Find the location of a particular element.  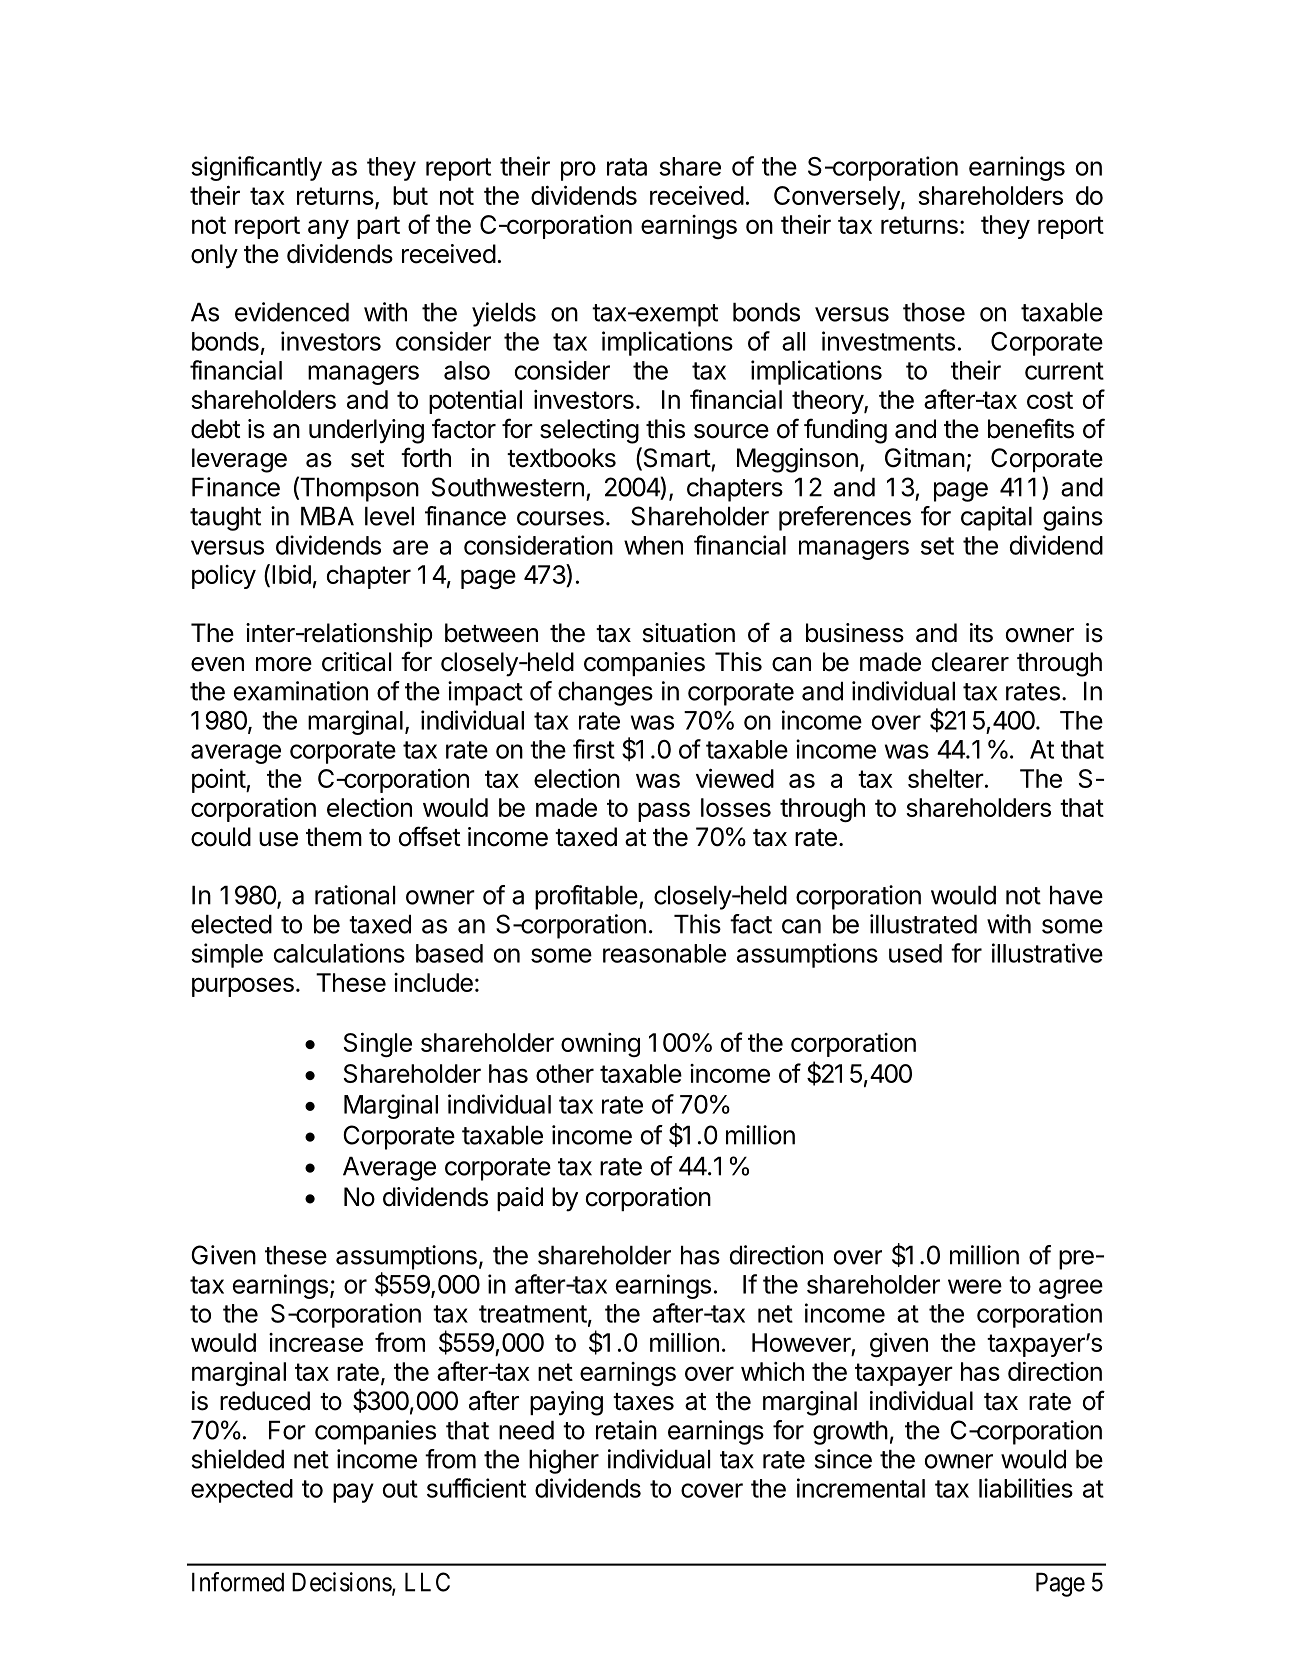

rata is located at coordinates (627, 167).
